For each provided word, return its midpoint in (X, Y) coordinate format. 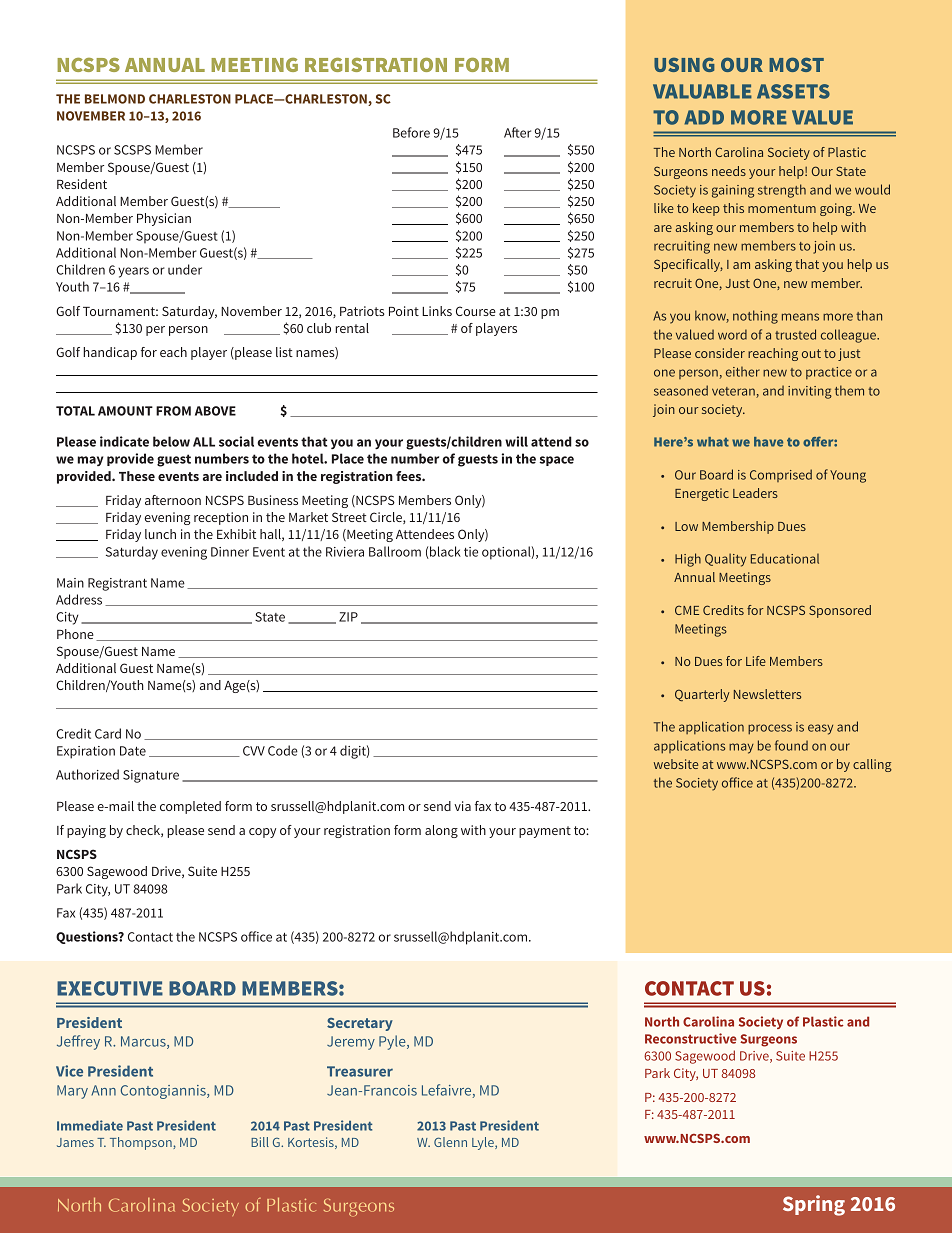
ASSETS (793, 91)
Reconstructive (691, 1038)
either (743, 371)
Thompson (142, 1143)
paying (86, 831)
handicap (110, 353)
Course (476, 311)
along (441, 831)
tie (471, 552)
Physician (164, 219)
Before (411, 132)
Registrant (117, 584)
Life (756, 661)
